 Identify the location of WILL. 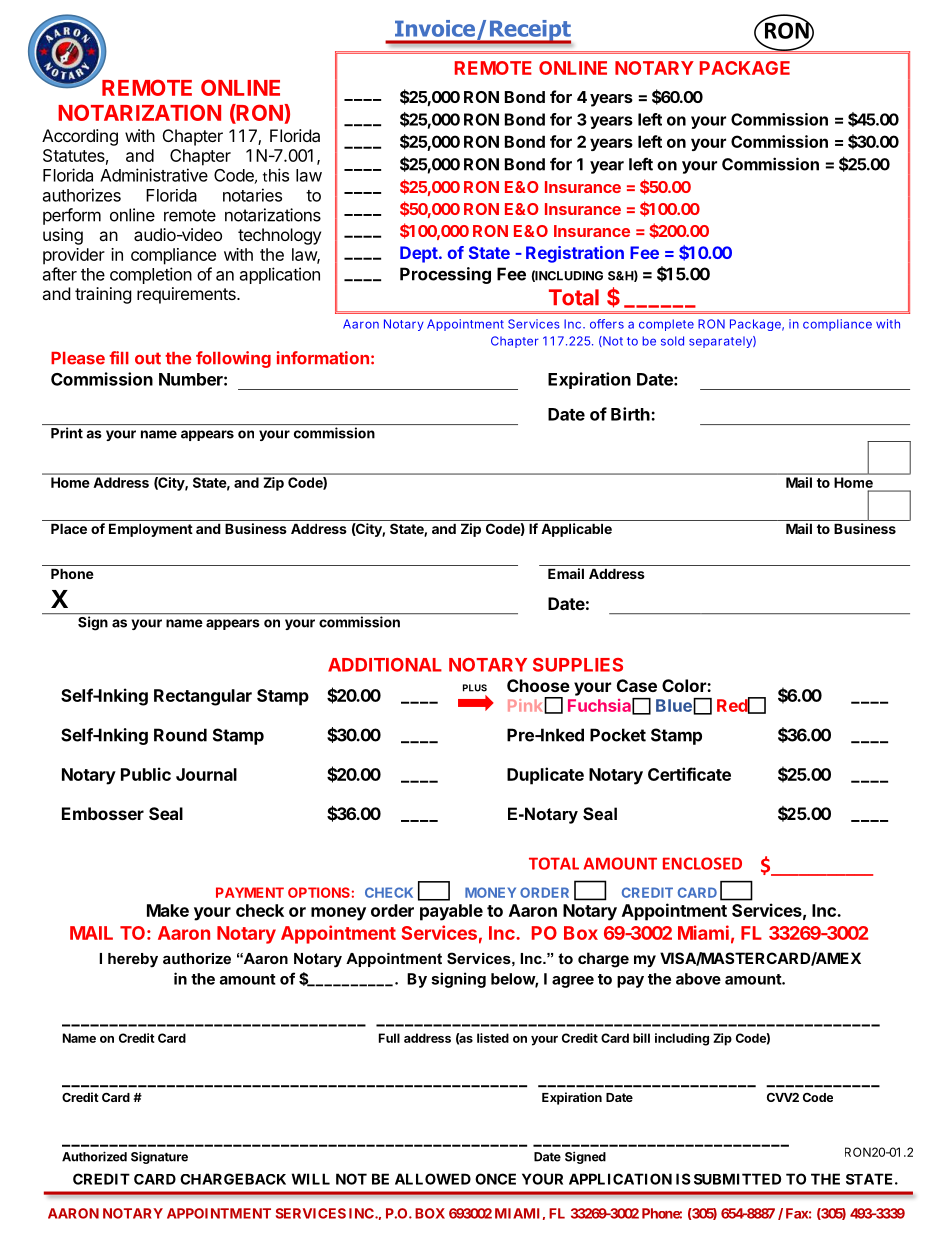
(311, 1179).
